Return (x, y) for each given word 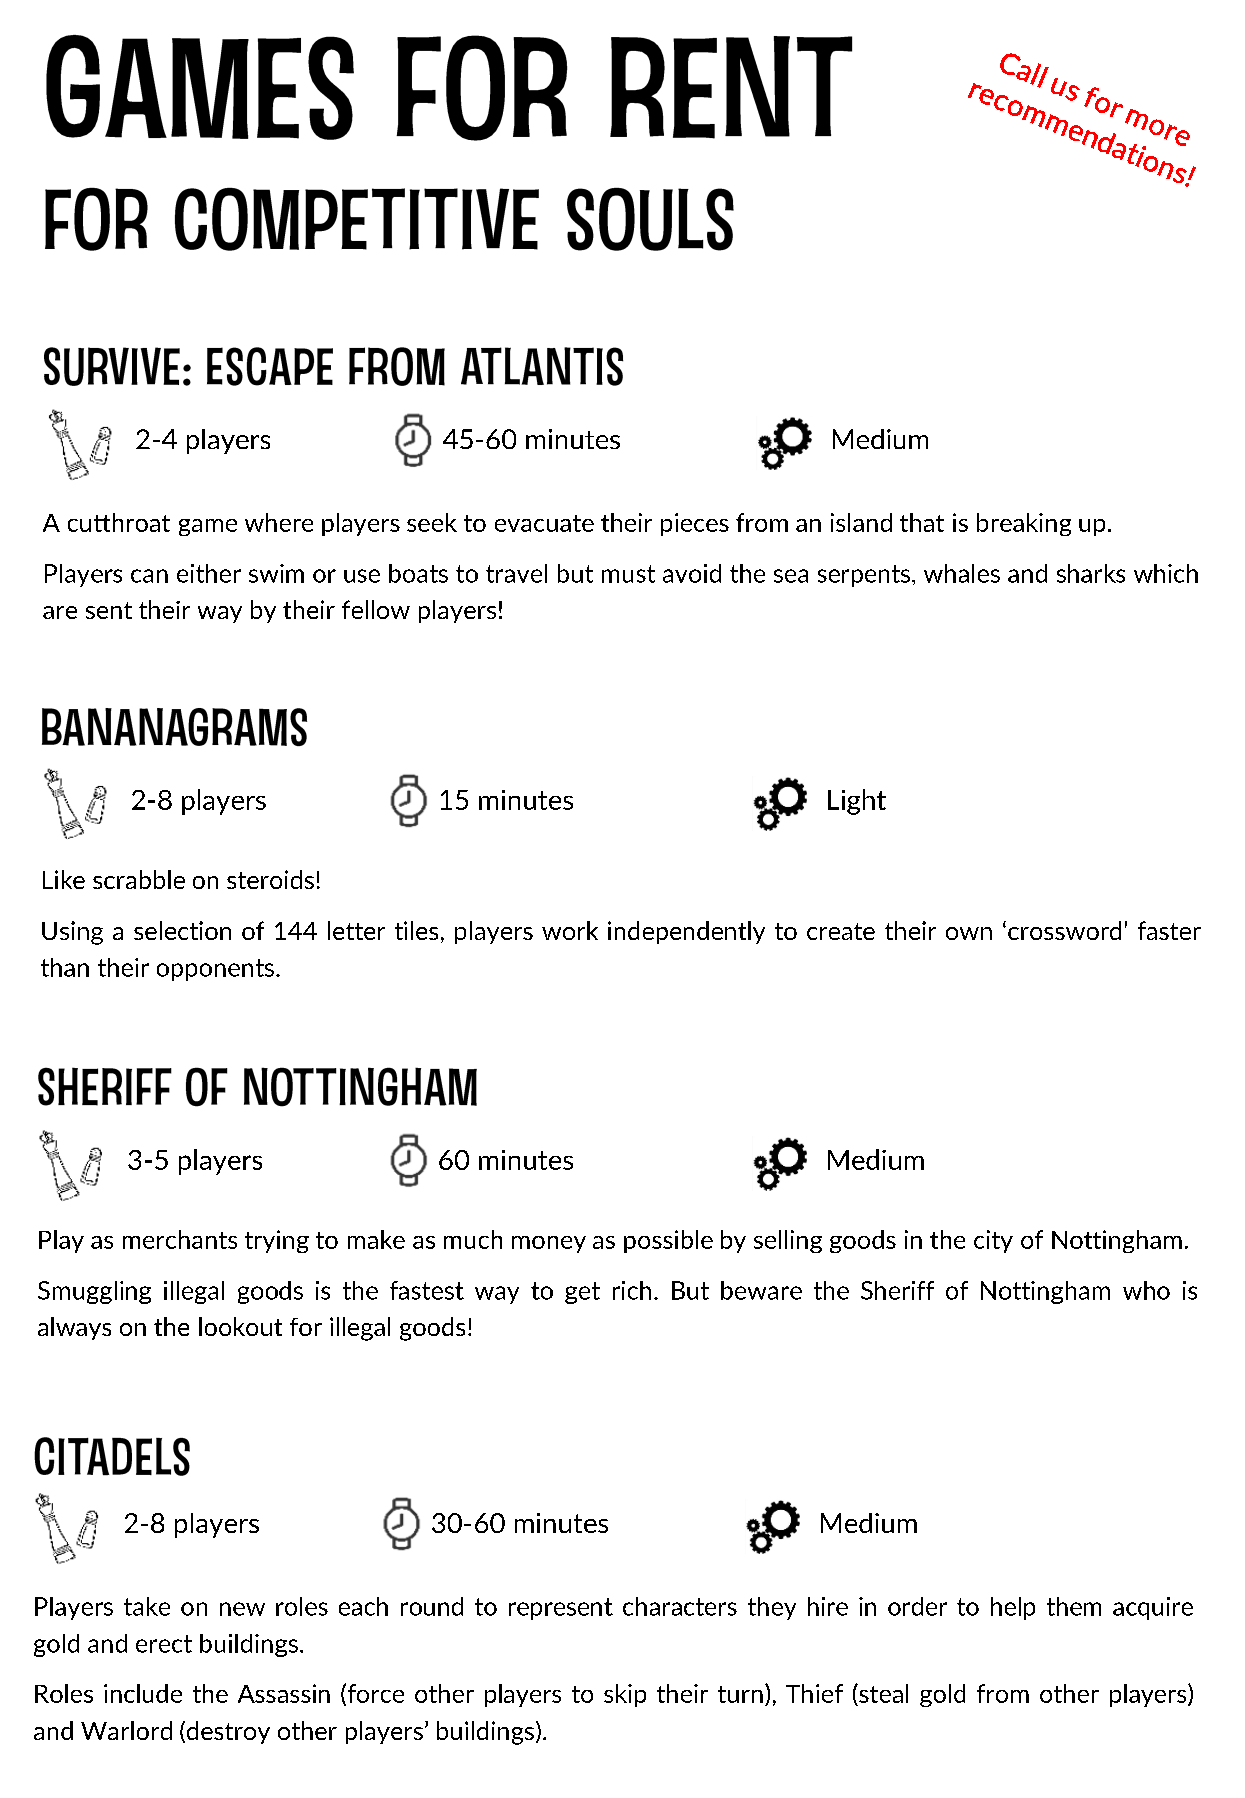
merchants (180, 1239)
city (993, 1241)
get (582, 1293)
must (628, 574)
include (143, 1693)
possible (668, 1241)
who (1146, 1290)
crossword (1064, 930)
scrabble (139, 879)
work (570, 930)
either (209, 573)
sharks (1091, 573)
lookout (240, 1326)
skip (625, 1695)
